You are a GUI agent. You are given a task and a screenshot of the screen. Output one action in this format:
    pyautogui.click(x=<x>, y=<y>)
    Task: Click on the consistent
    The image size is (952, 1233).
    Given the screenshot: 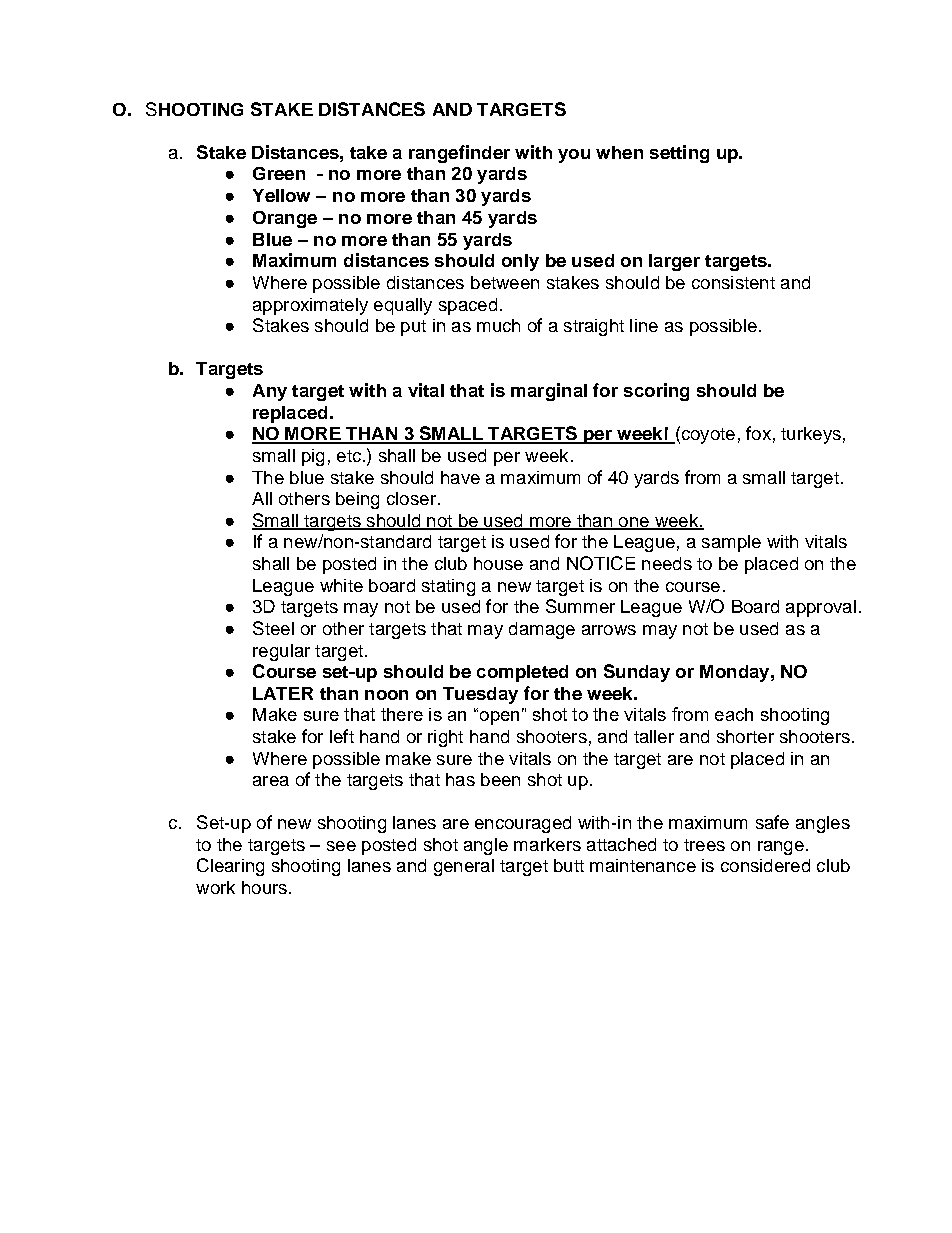 What is the action you would take?
    pyautogui.click(x=733, y=282)
